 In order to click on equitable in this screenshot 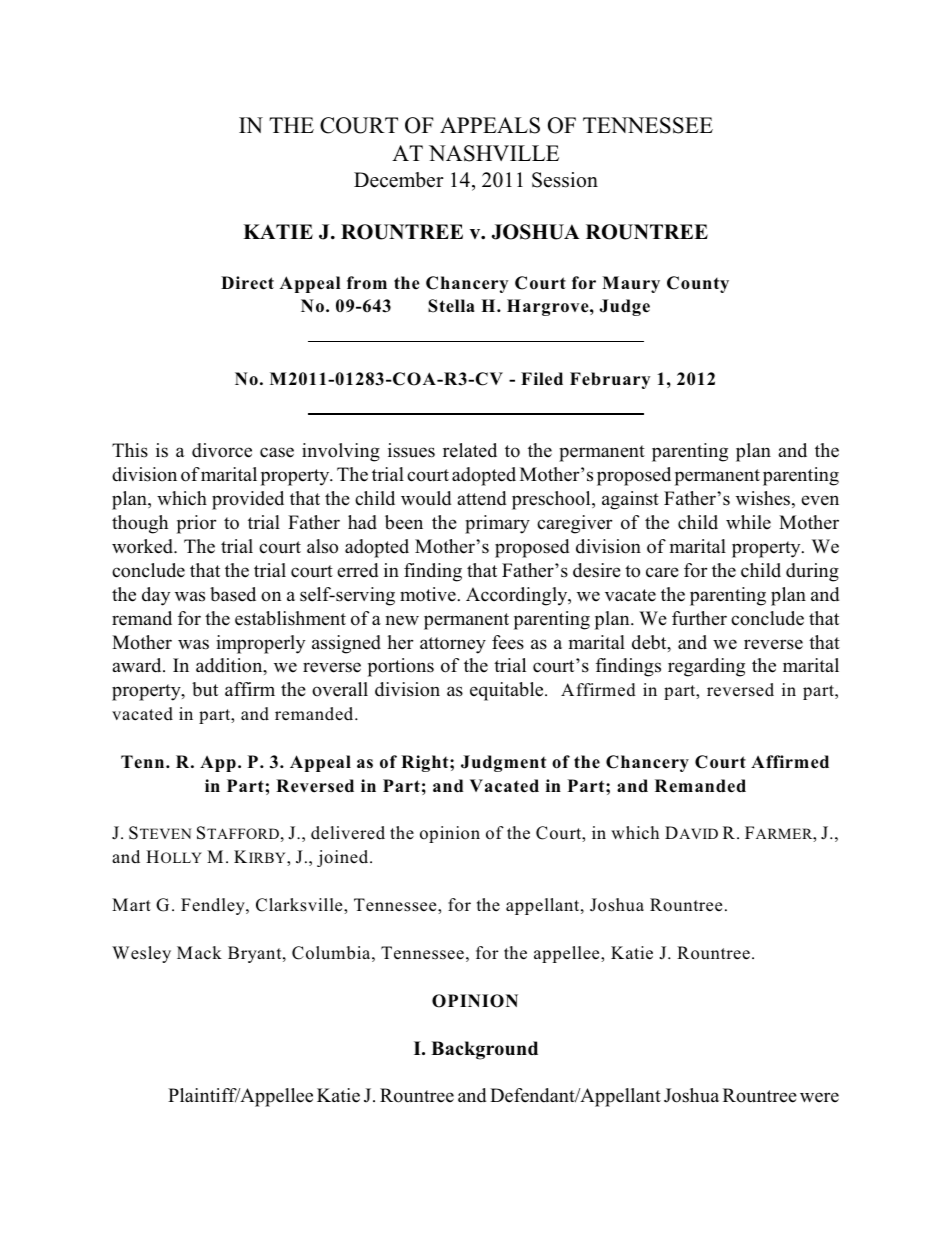, I will do `click(508, 691)`.
